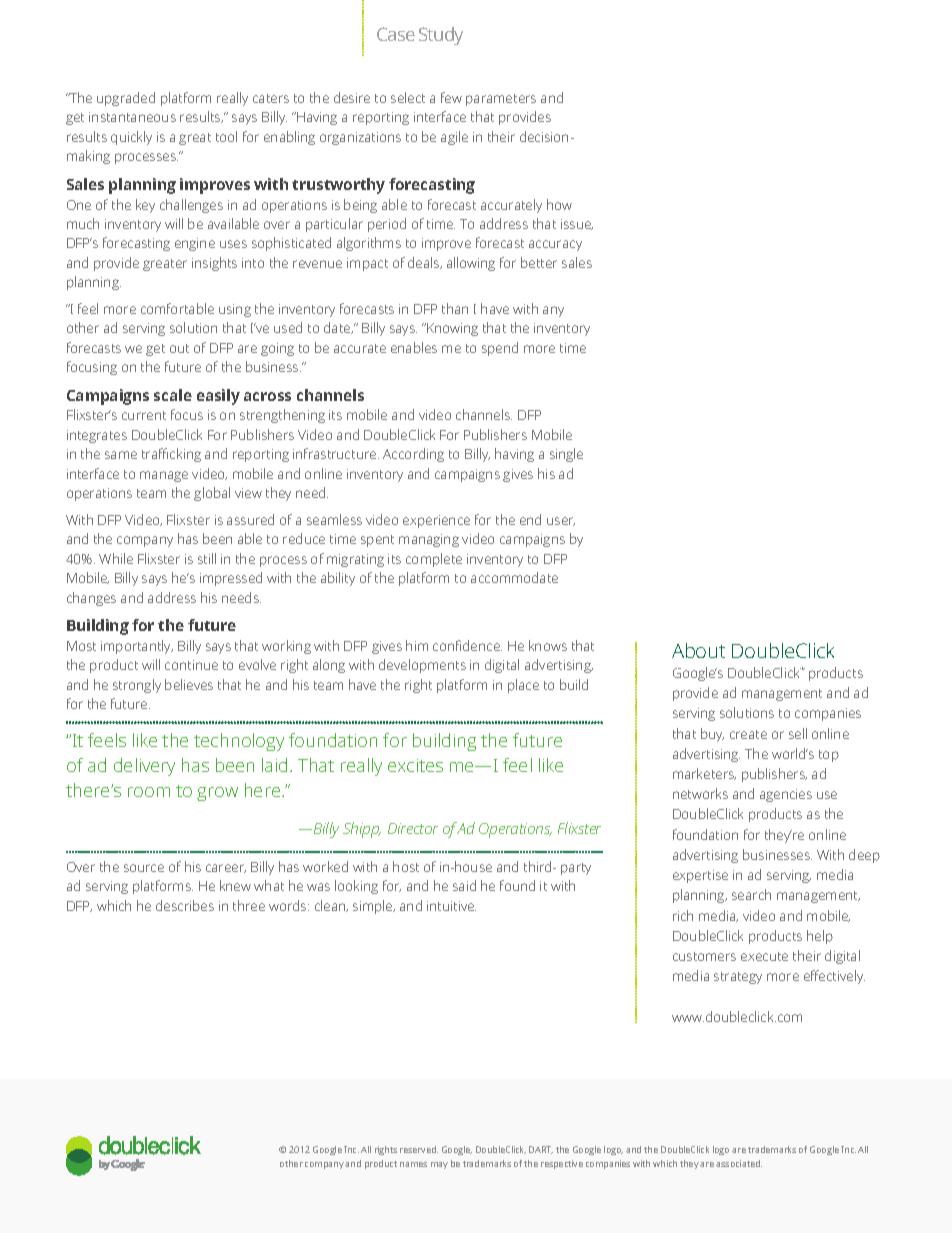 The height and width of the page is (1233, 952). What do you see at coordinates (144, 767) in the page?
I see `delivery` at bounding box center [144, 767].
